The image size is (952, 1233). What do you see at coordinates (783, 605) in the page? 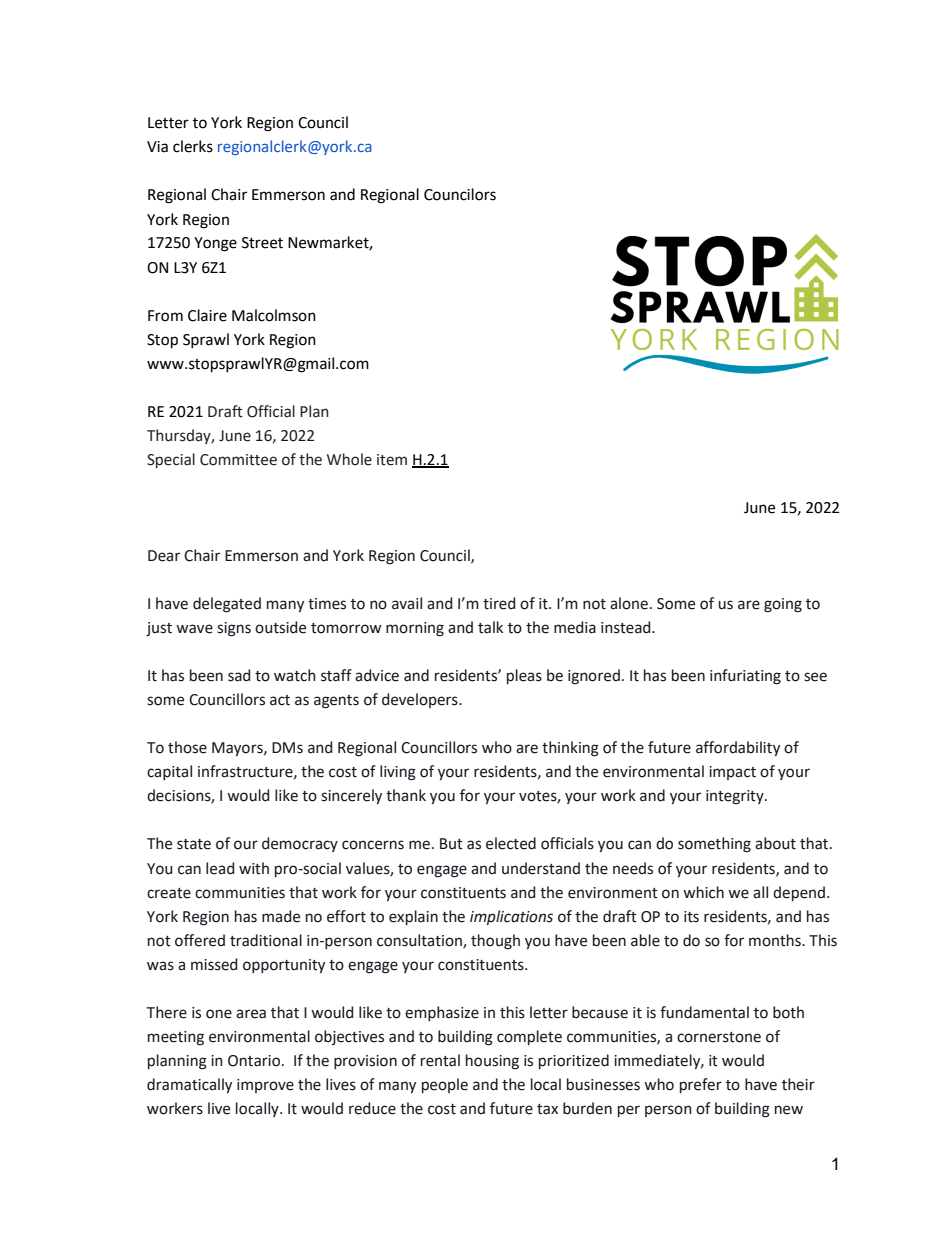
I see `going` at bounding box center [783, 605].
